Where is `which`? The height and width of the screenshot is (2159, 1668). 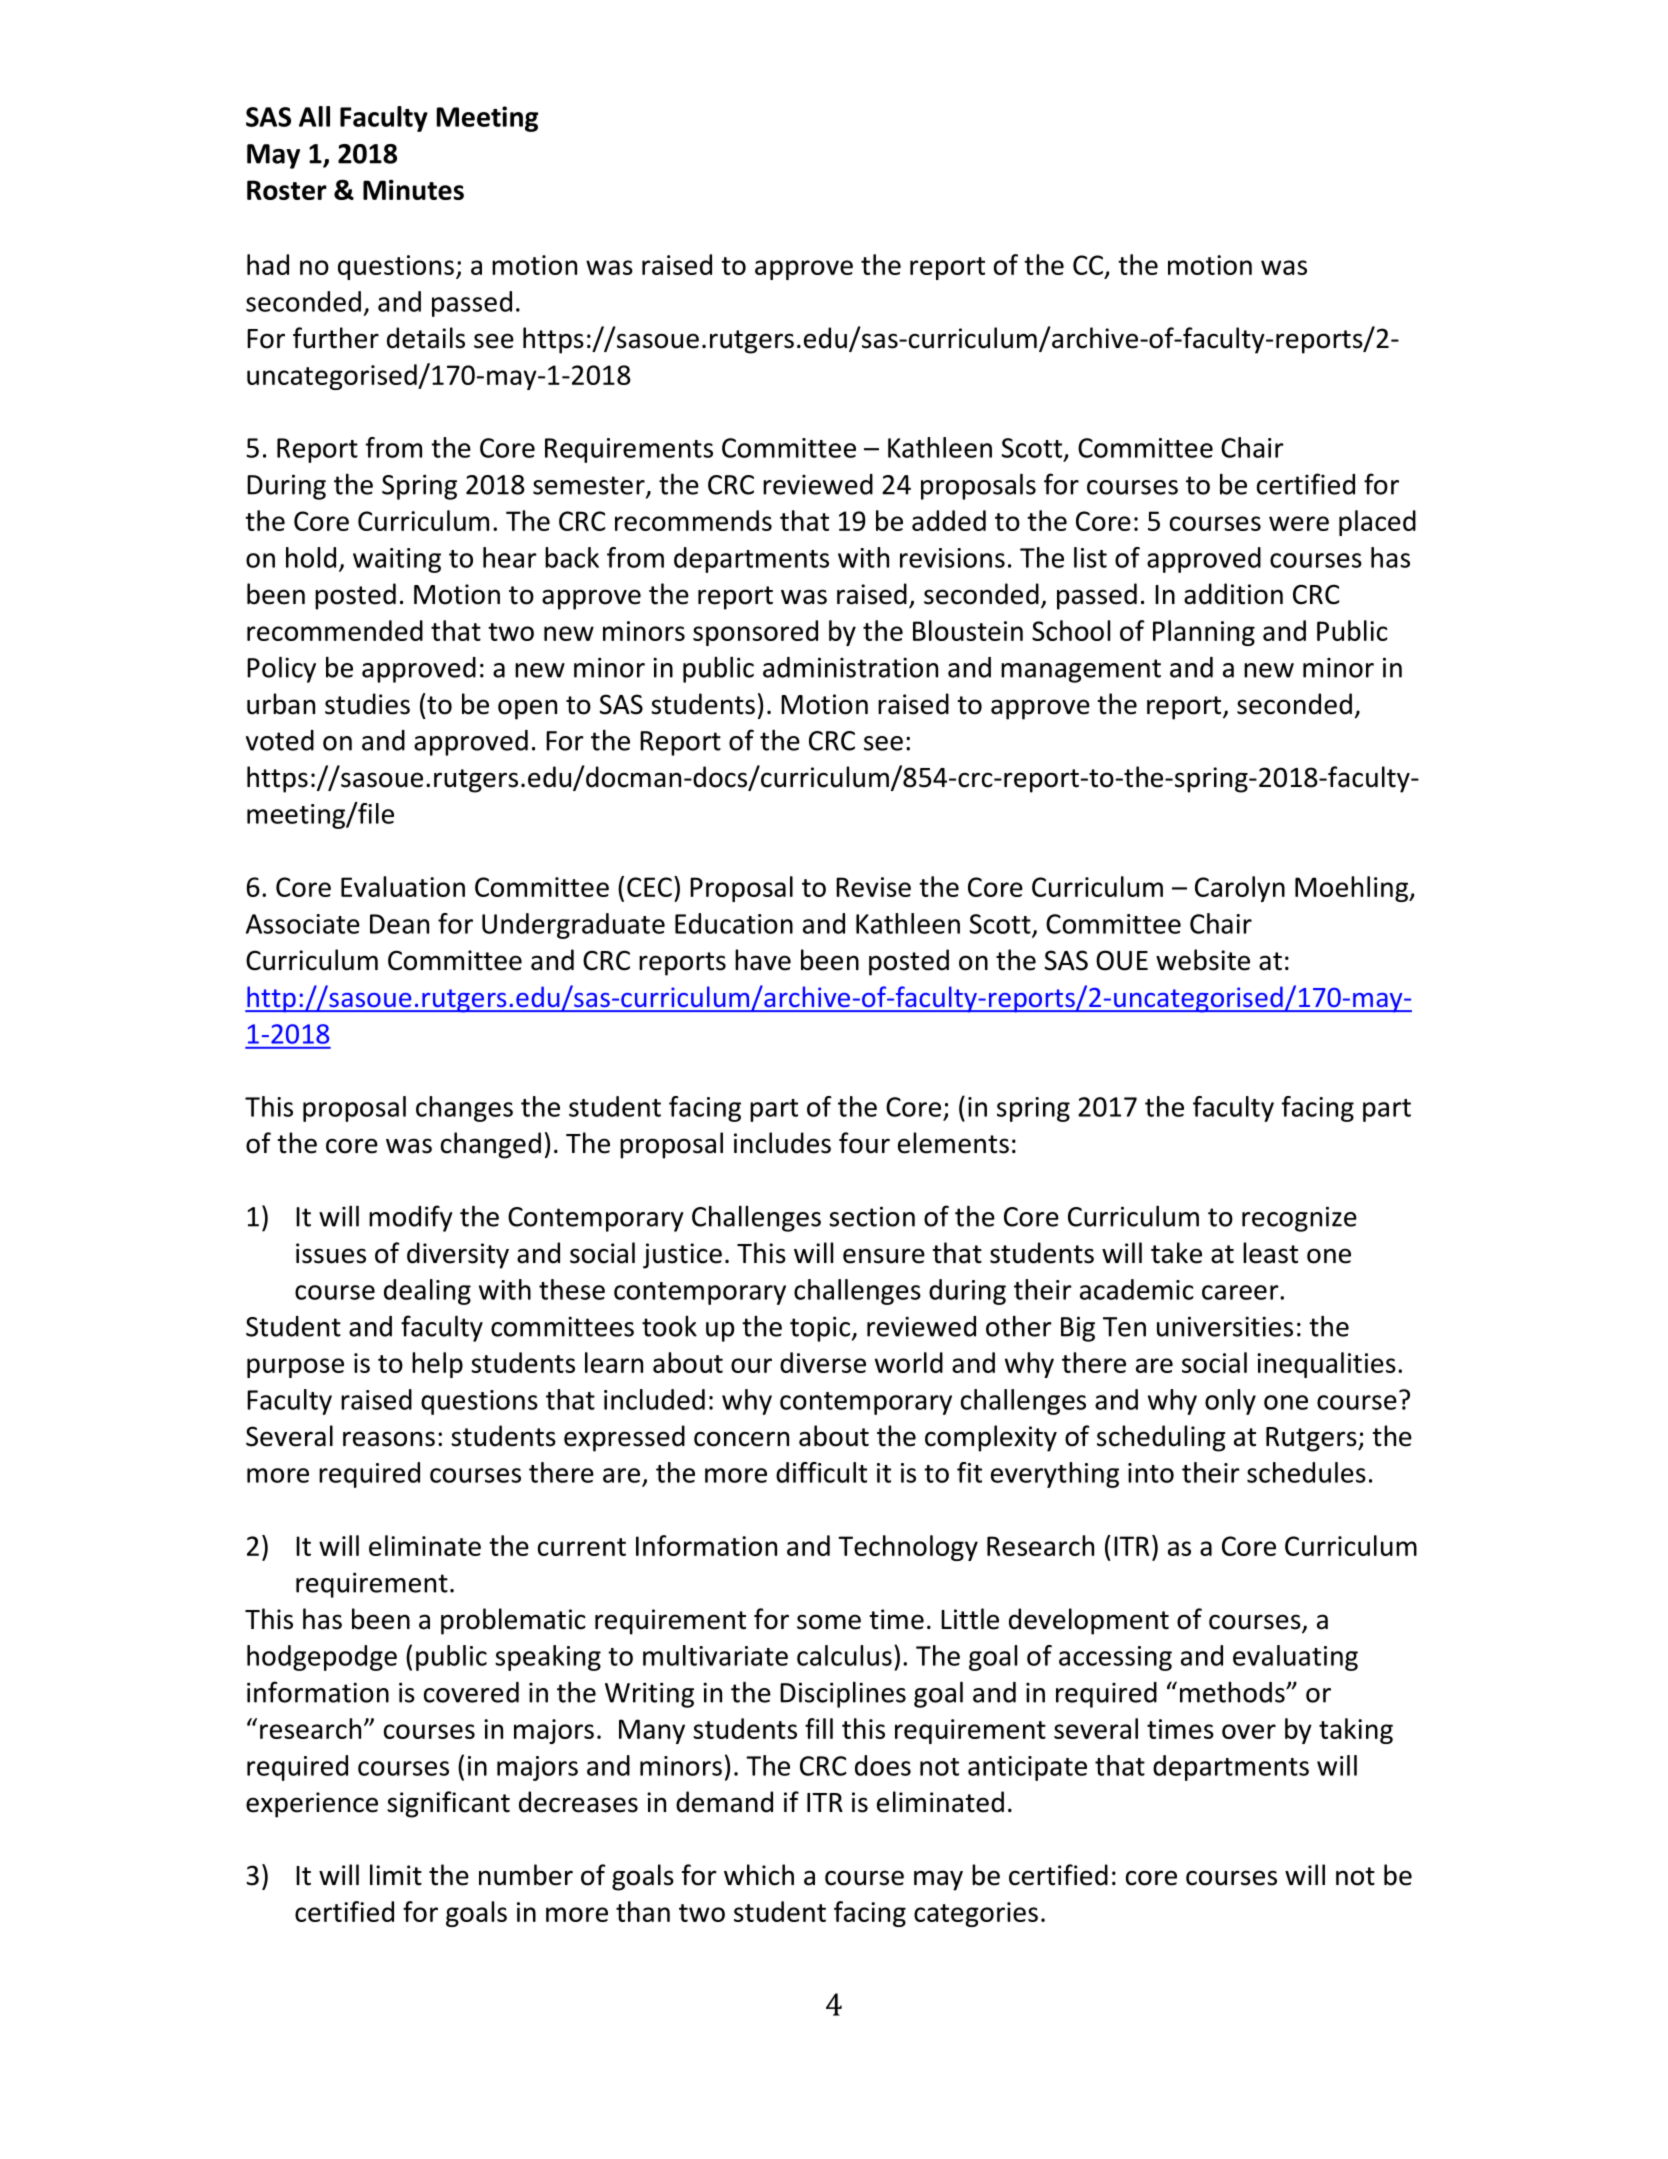 which is located at coordinates (759, 1875).
